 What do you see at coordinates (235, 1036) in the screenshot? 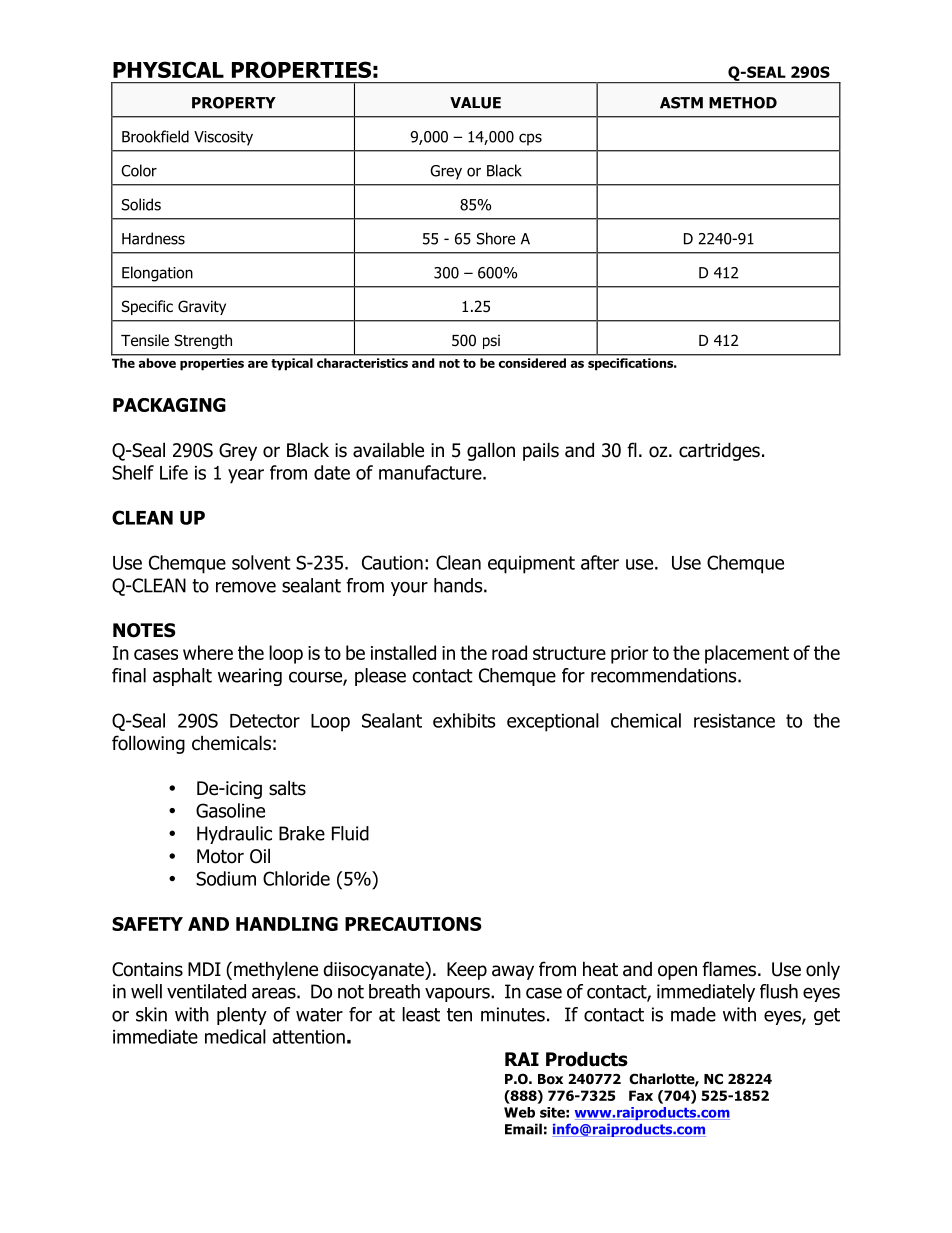
I see `medical` at bounding box center [235, 1036].
